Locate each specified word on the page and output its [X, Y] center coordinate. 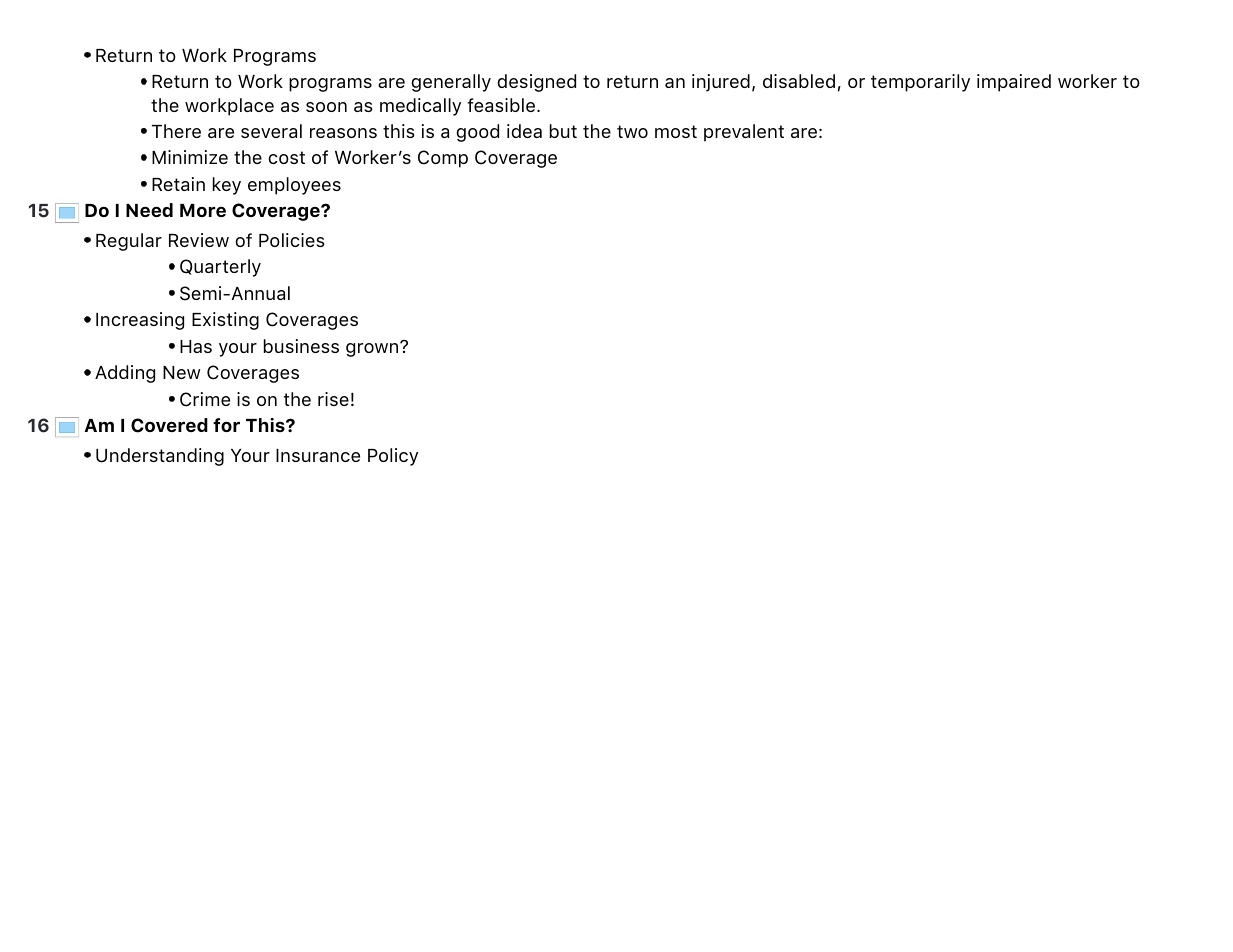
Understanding [160, 457]
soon [326, 107]
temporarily [920, 83]
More [203, 210]
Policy [393, 457]
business [301, 346]
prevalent [744, 133]
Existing [225, 321]
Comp [443, 159]
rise [333, 399]
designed [536, 83]
